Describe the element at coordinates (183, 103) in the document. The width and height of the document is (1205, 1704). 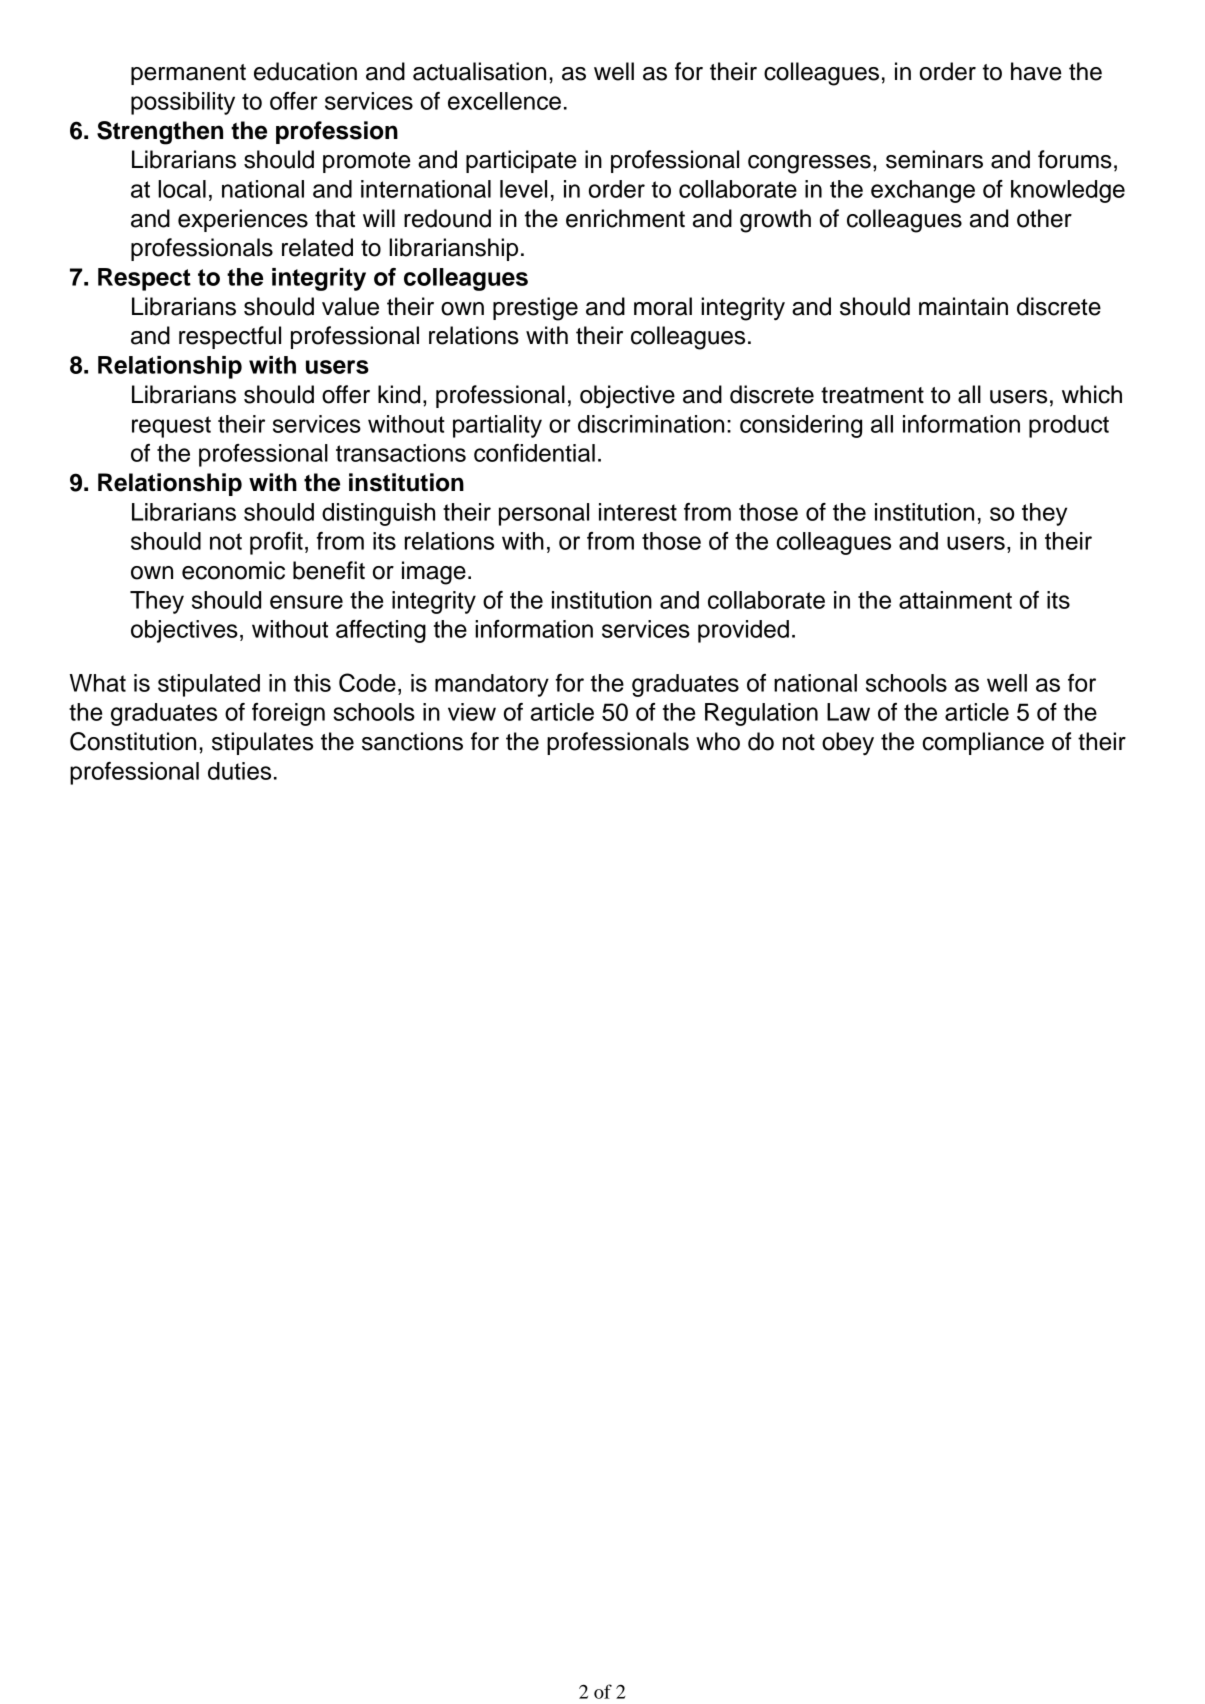
I see `possibility` at that location.
